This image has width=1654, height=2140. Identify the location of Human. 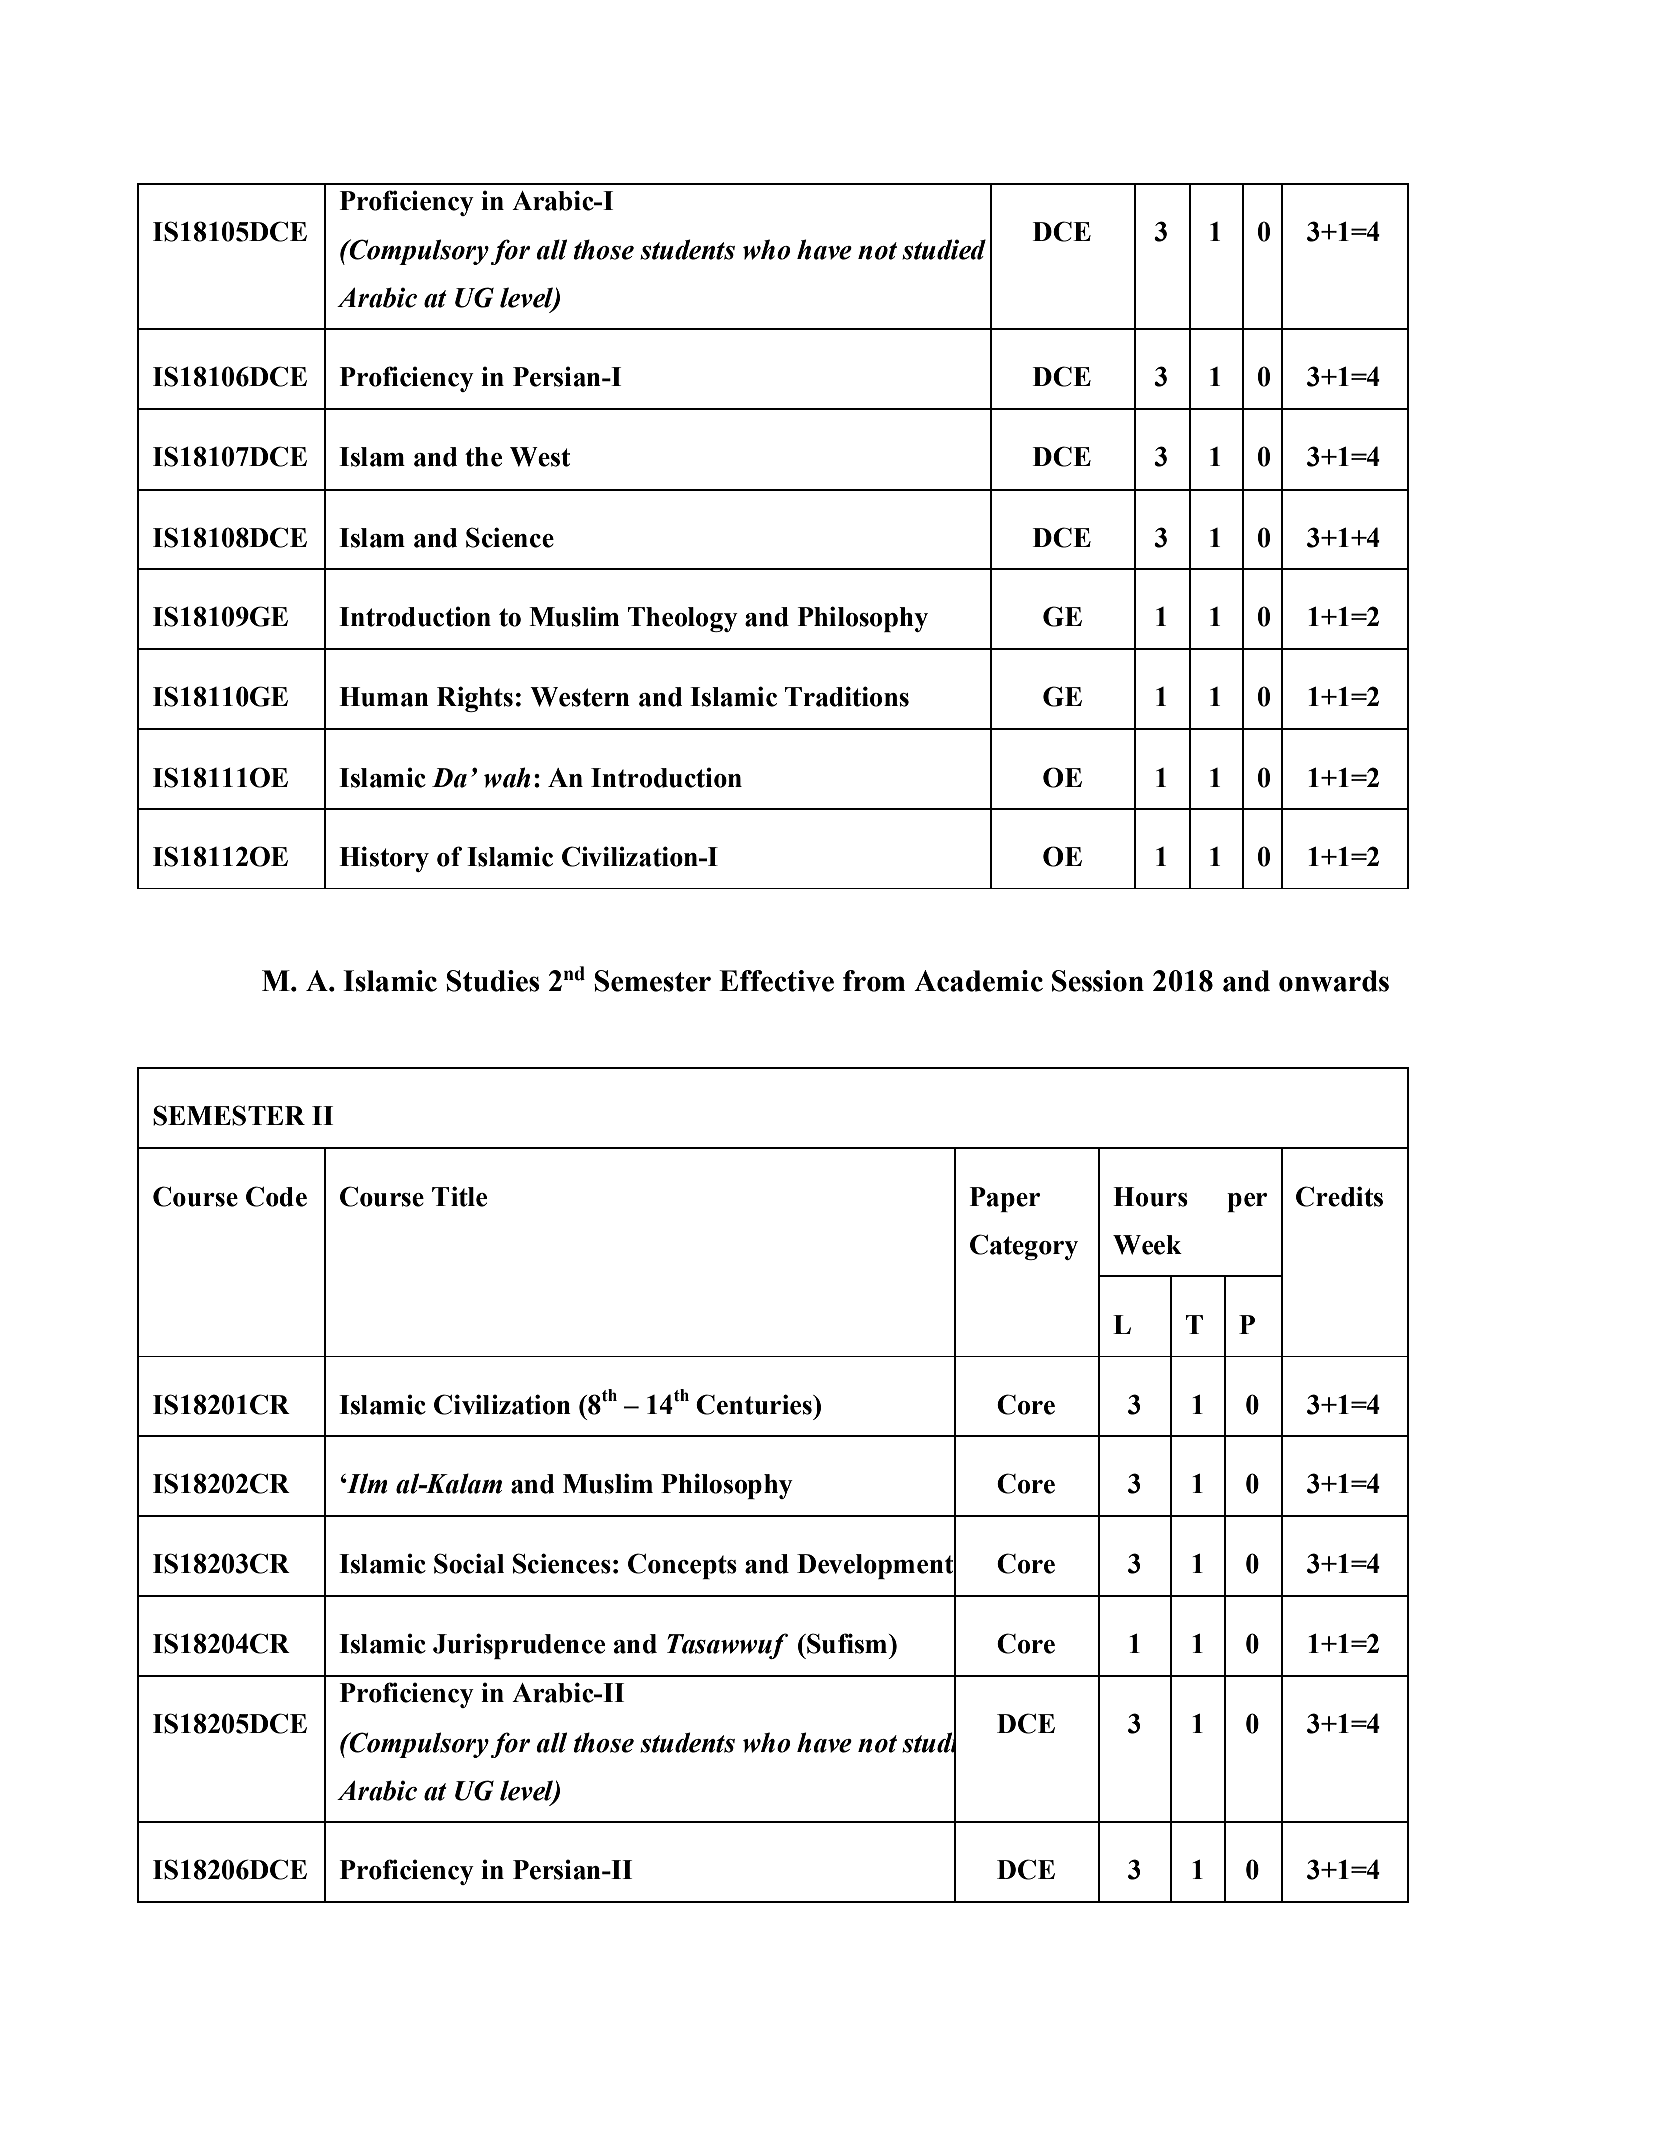
(384, 697).
